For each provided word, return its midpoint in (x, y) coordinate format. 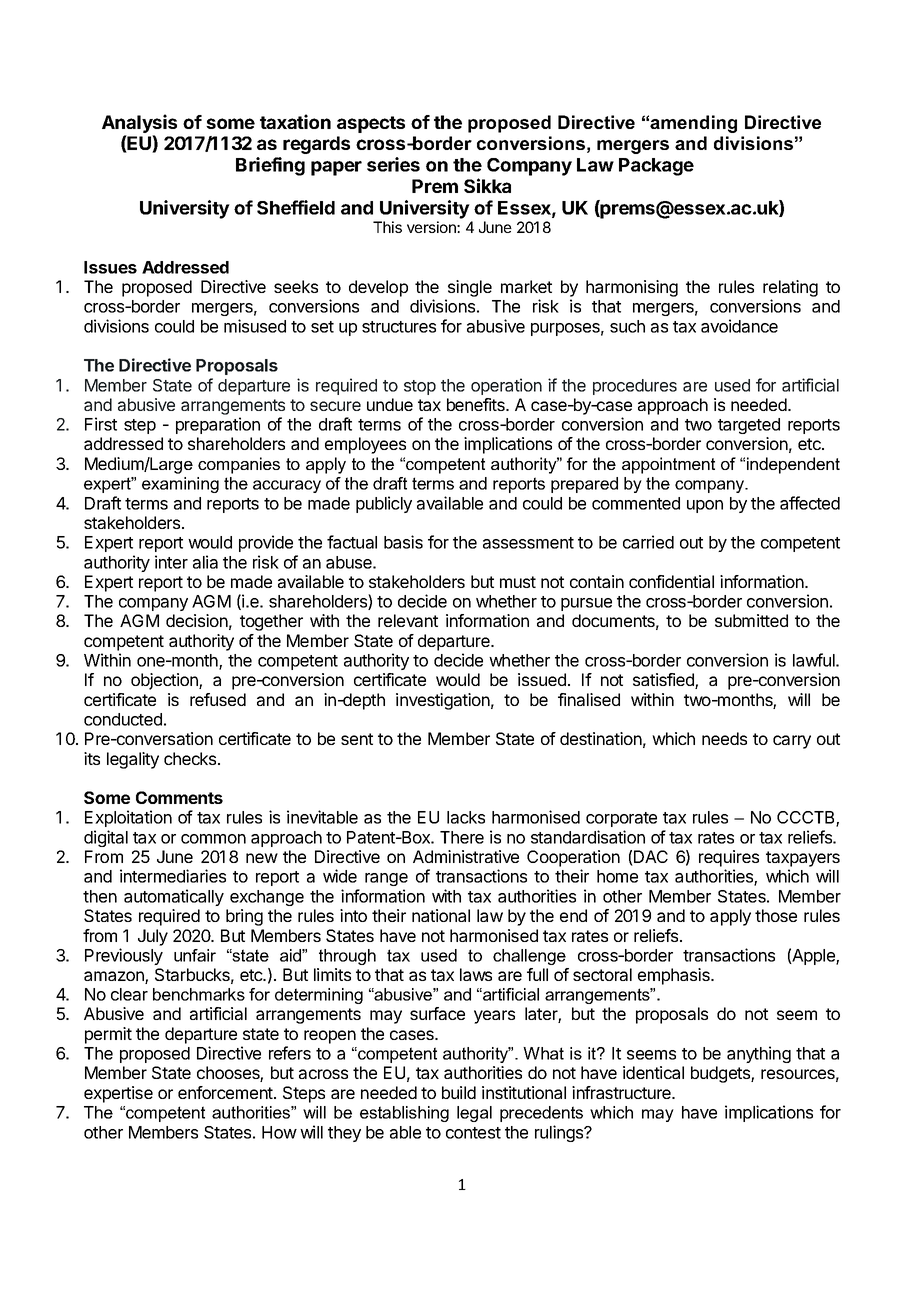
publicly (384, 504)
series (393, 164)
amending (693, 124)
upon (705, 506)
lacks (466, 817)
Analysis (139, 123)
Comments (179, 797)
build (459, 1092)
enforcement (226, 1092)
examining (180, 485)
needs (724, 738)
